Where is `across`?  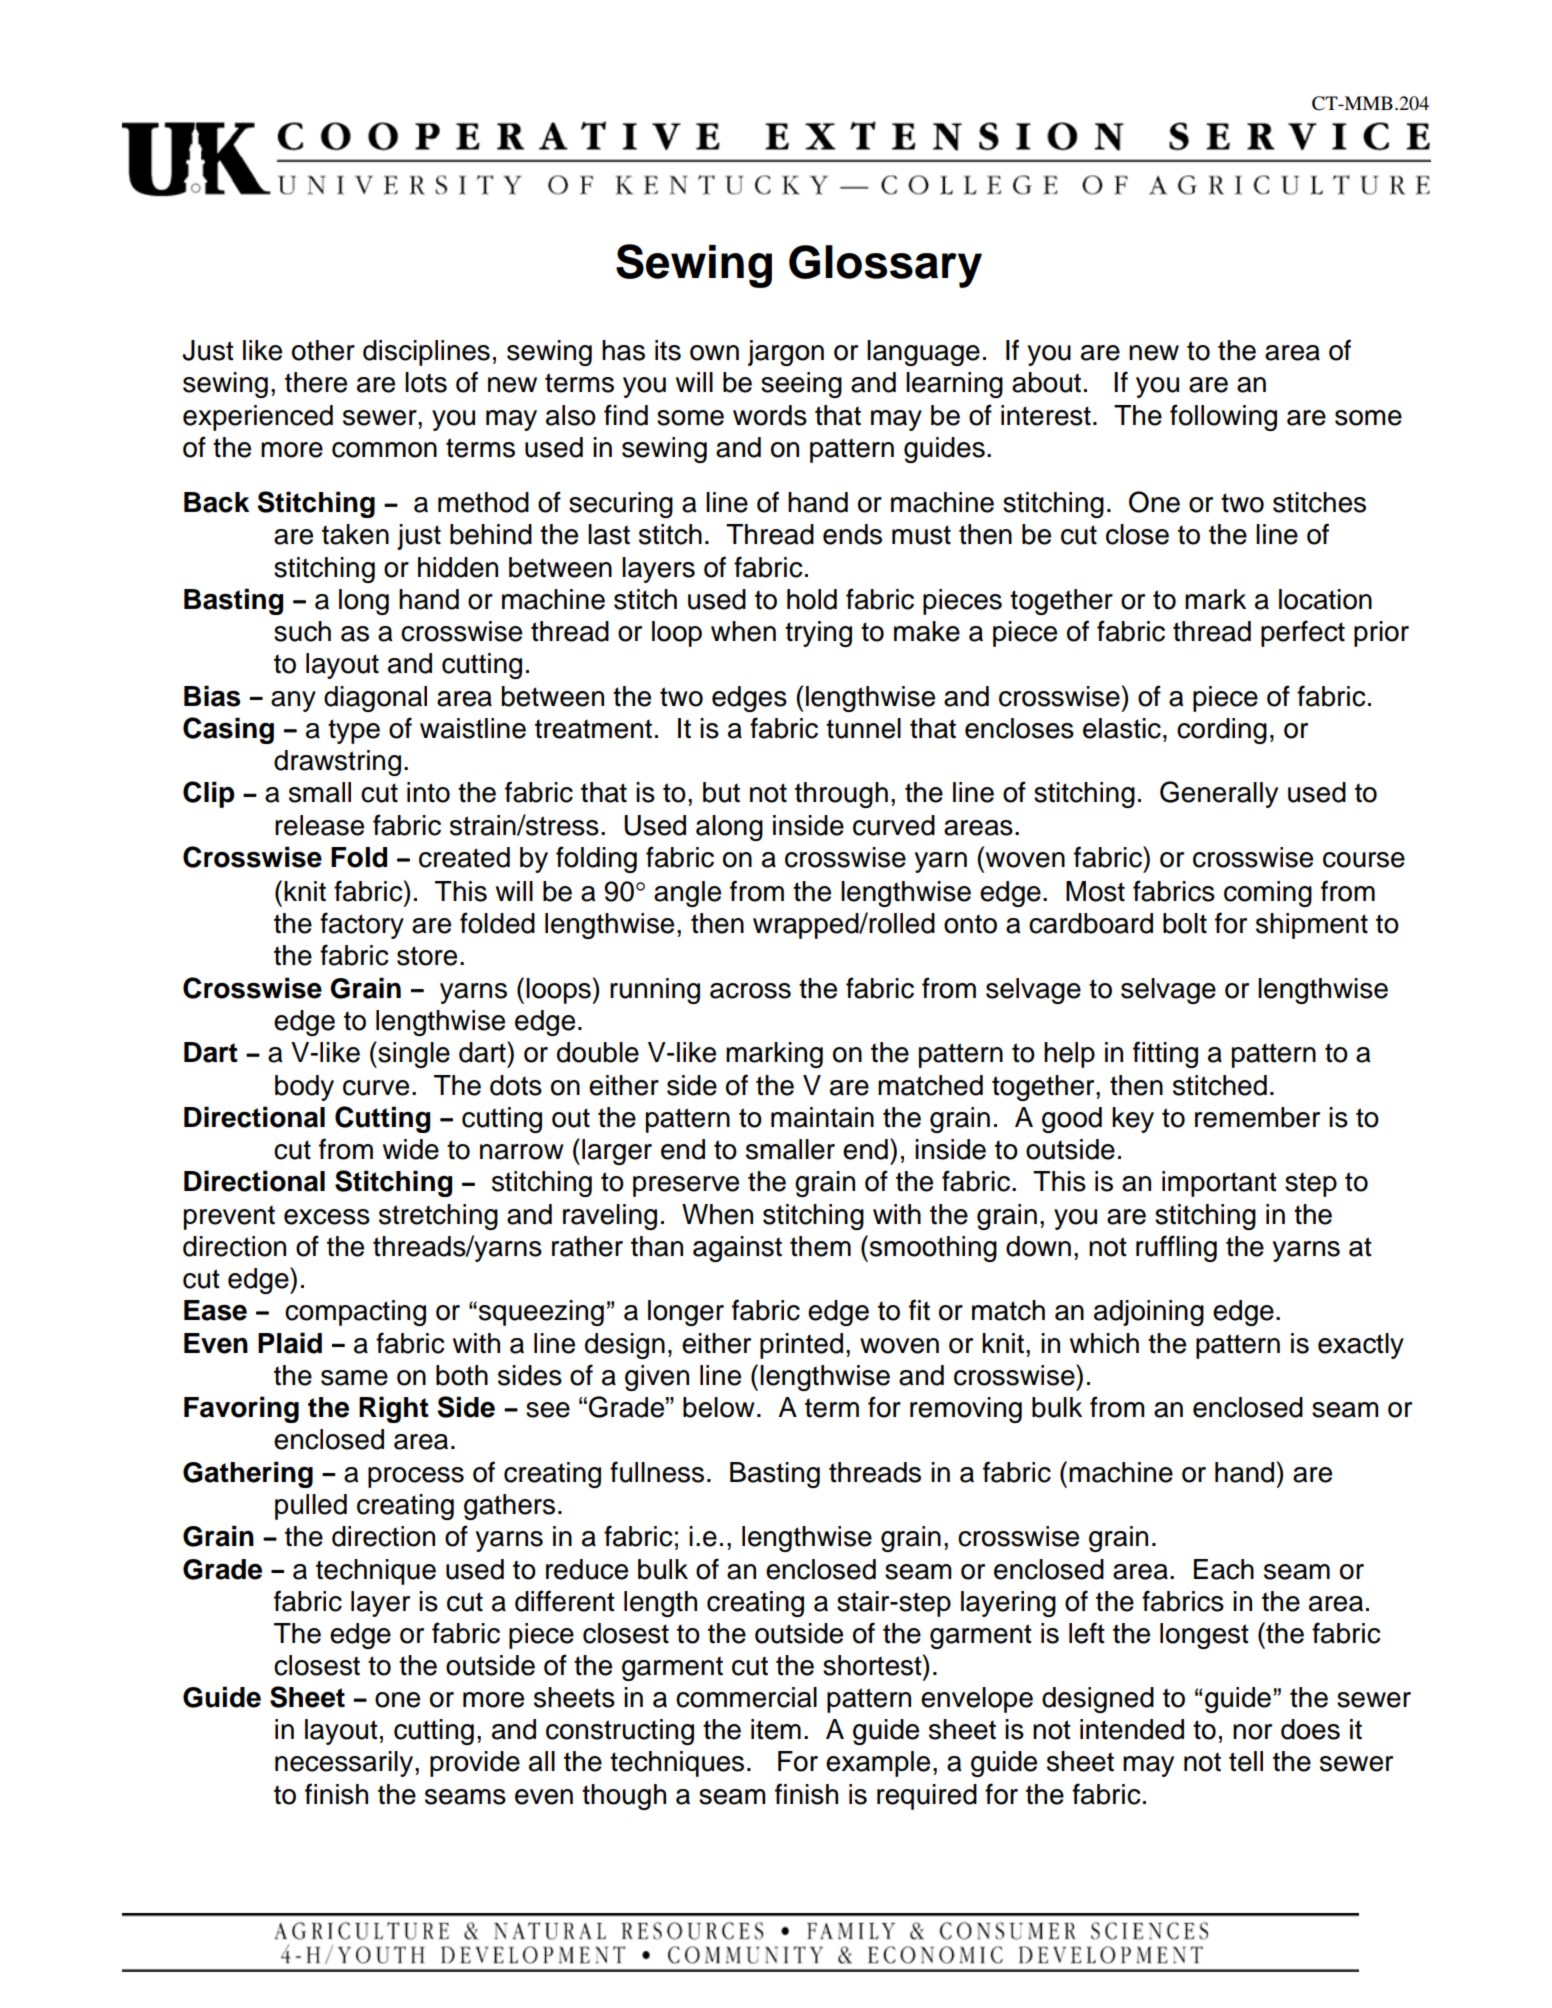
across is located at coordinates (750, 991).
